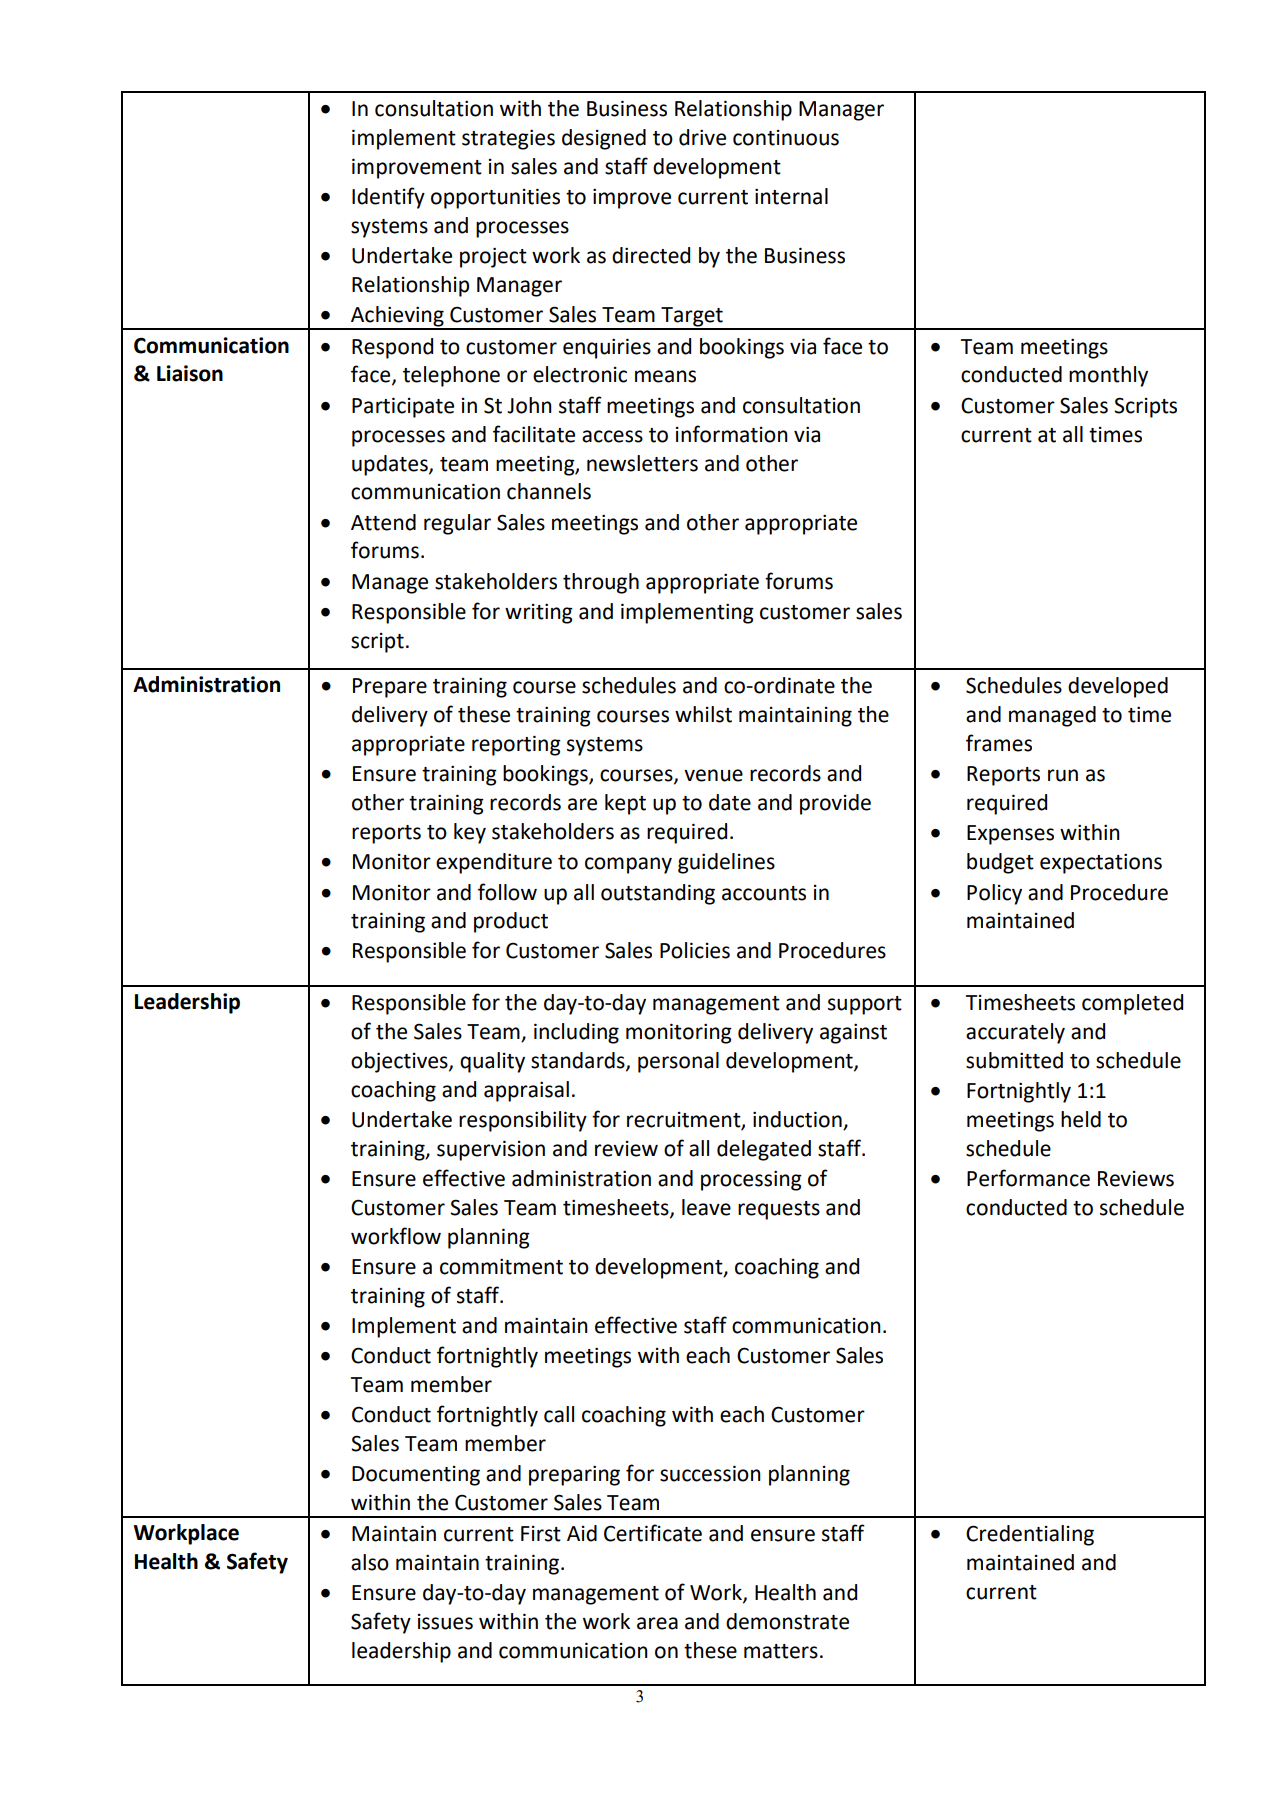  Describe the element at coordinates (678, 1062) in the screenshot. I see `personal` at that location.
